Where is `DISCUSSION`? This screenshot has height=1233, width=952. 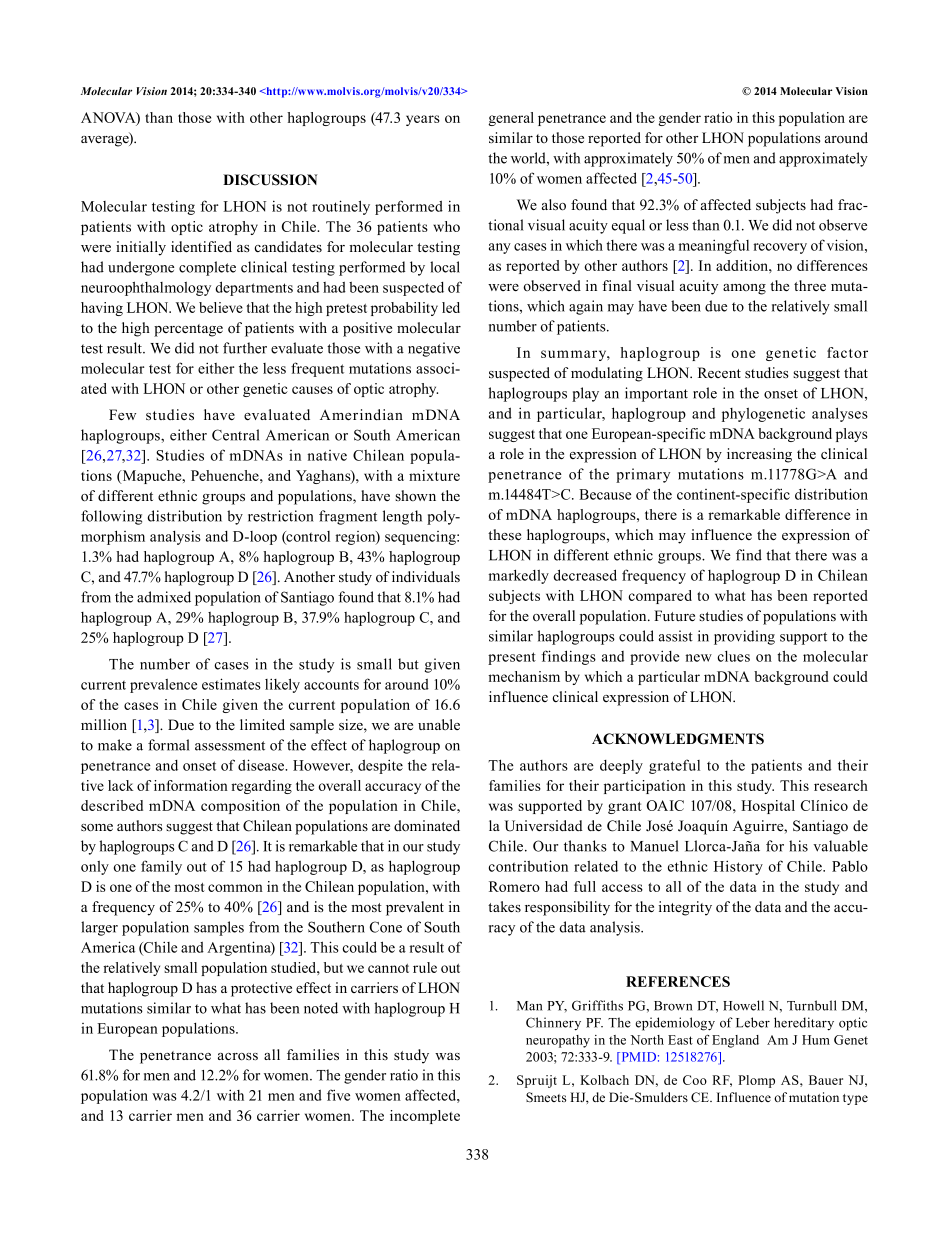 DISCUSSION is located at coordinates (270, 180).
